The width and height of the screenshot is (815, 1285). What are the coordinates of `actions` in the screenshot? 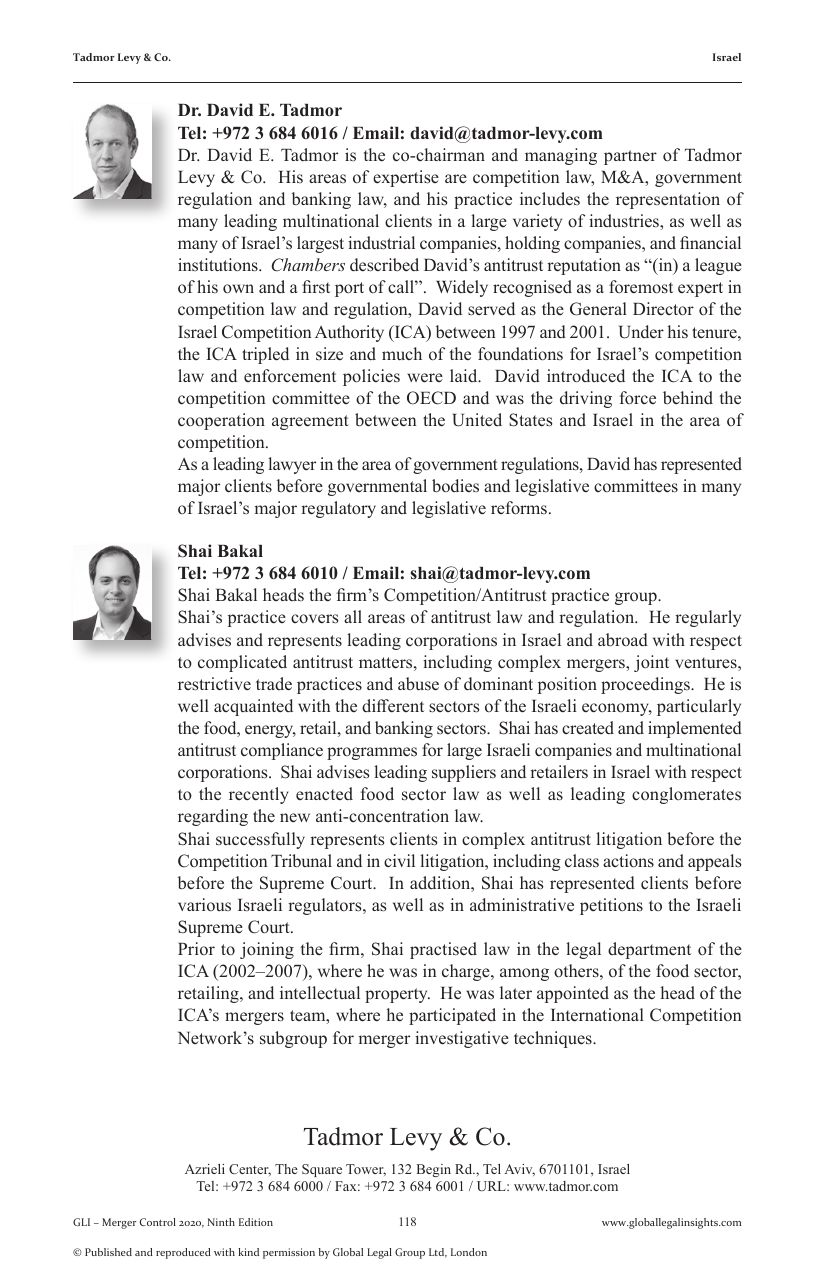 It's located at (628, 861).
